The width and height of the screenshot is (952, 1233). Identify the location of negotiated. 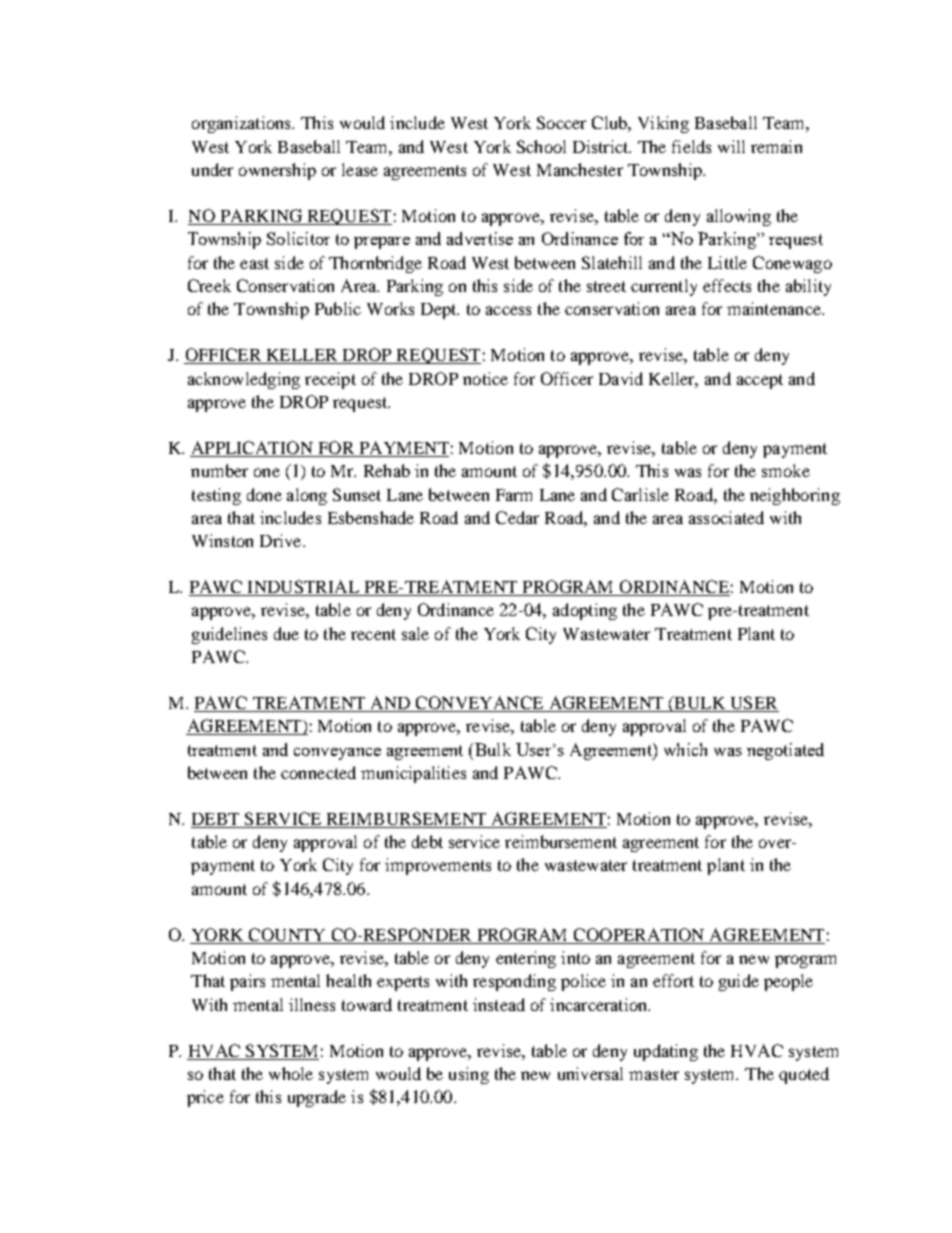
(785, 751).
